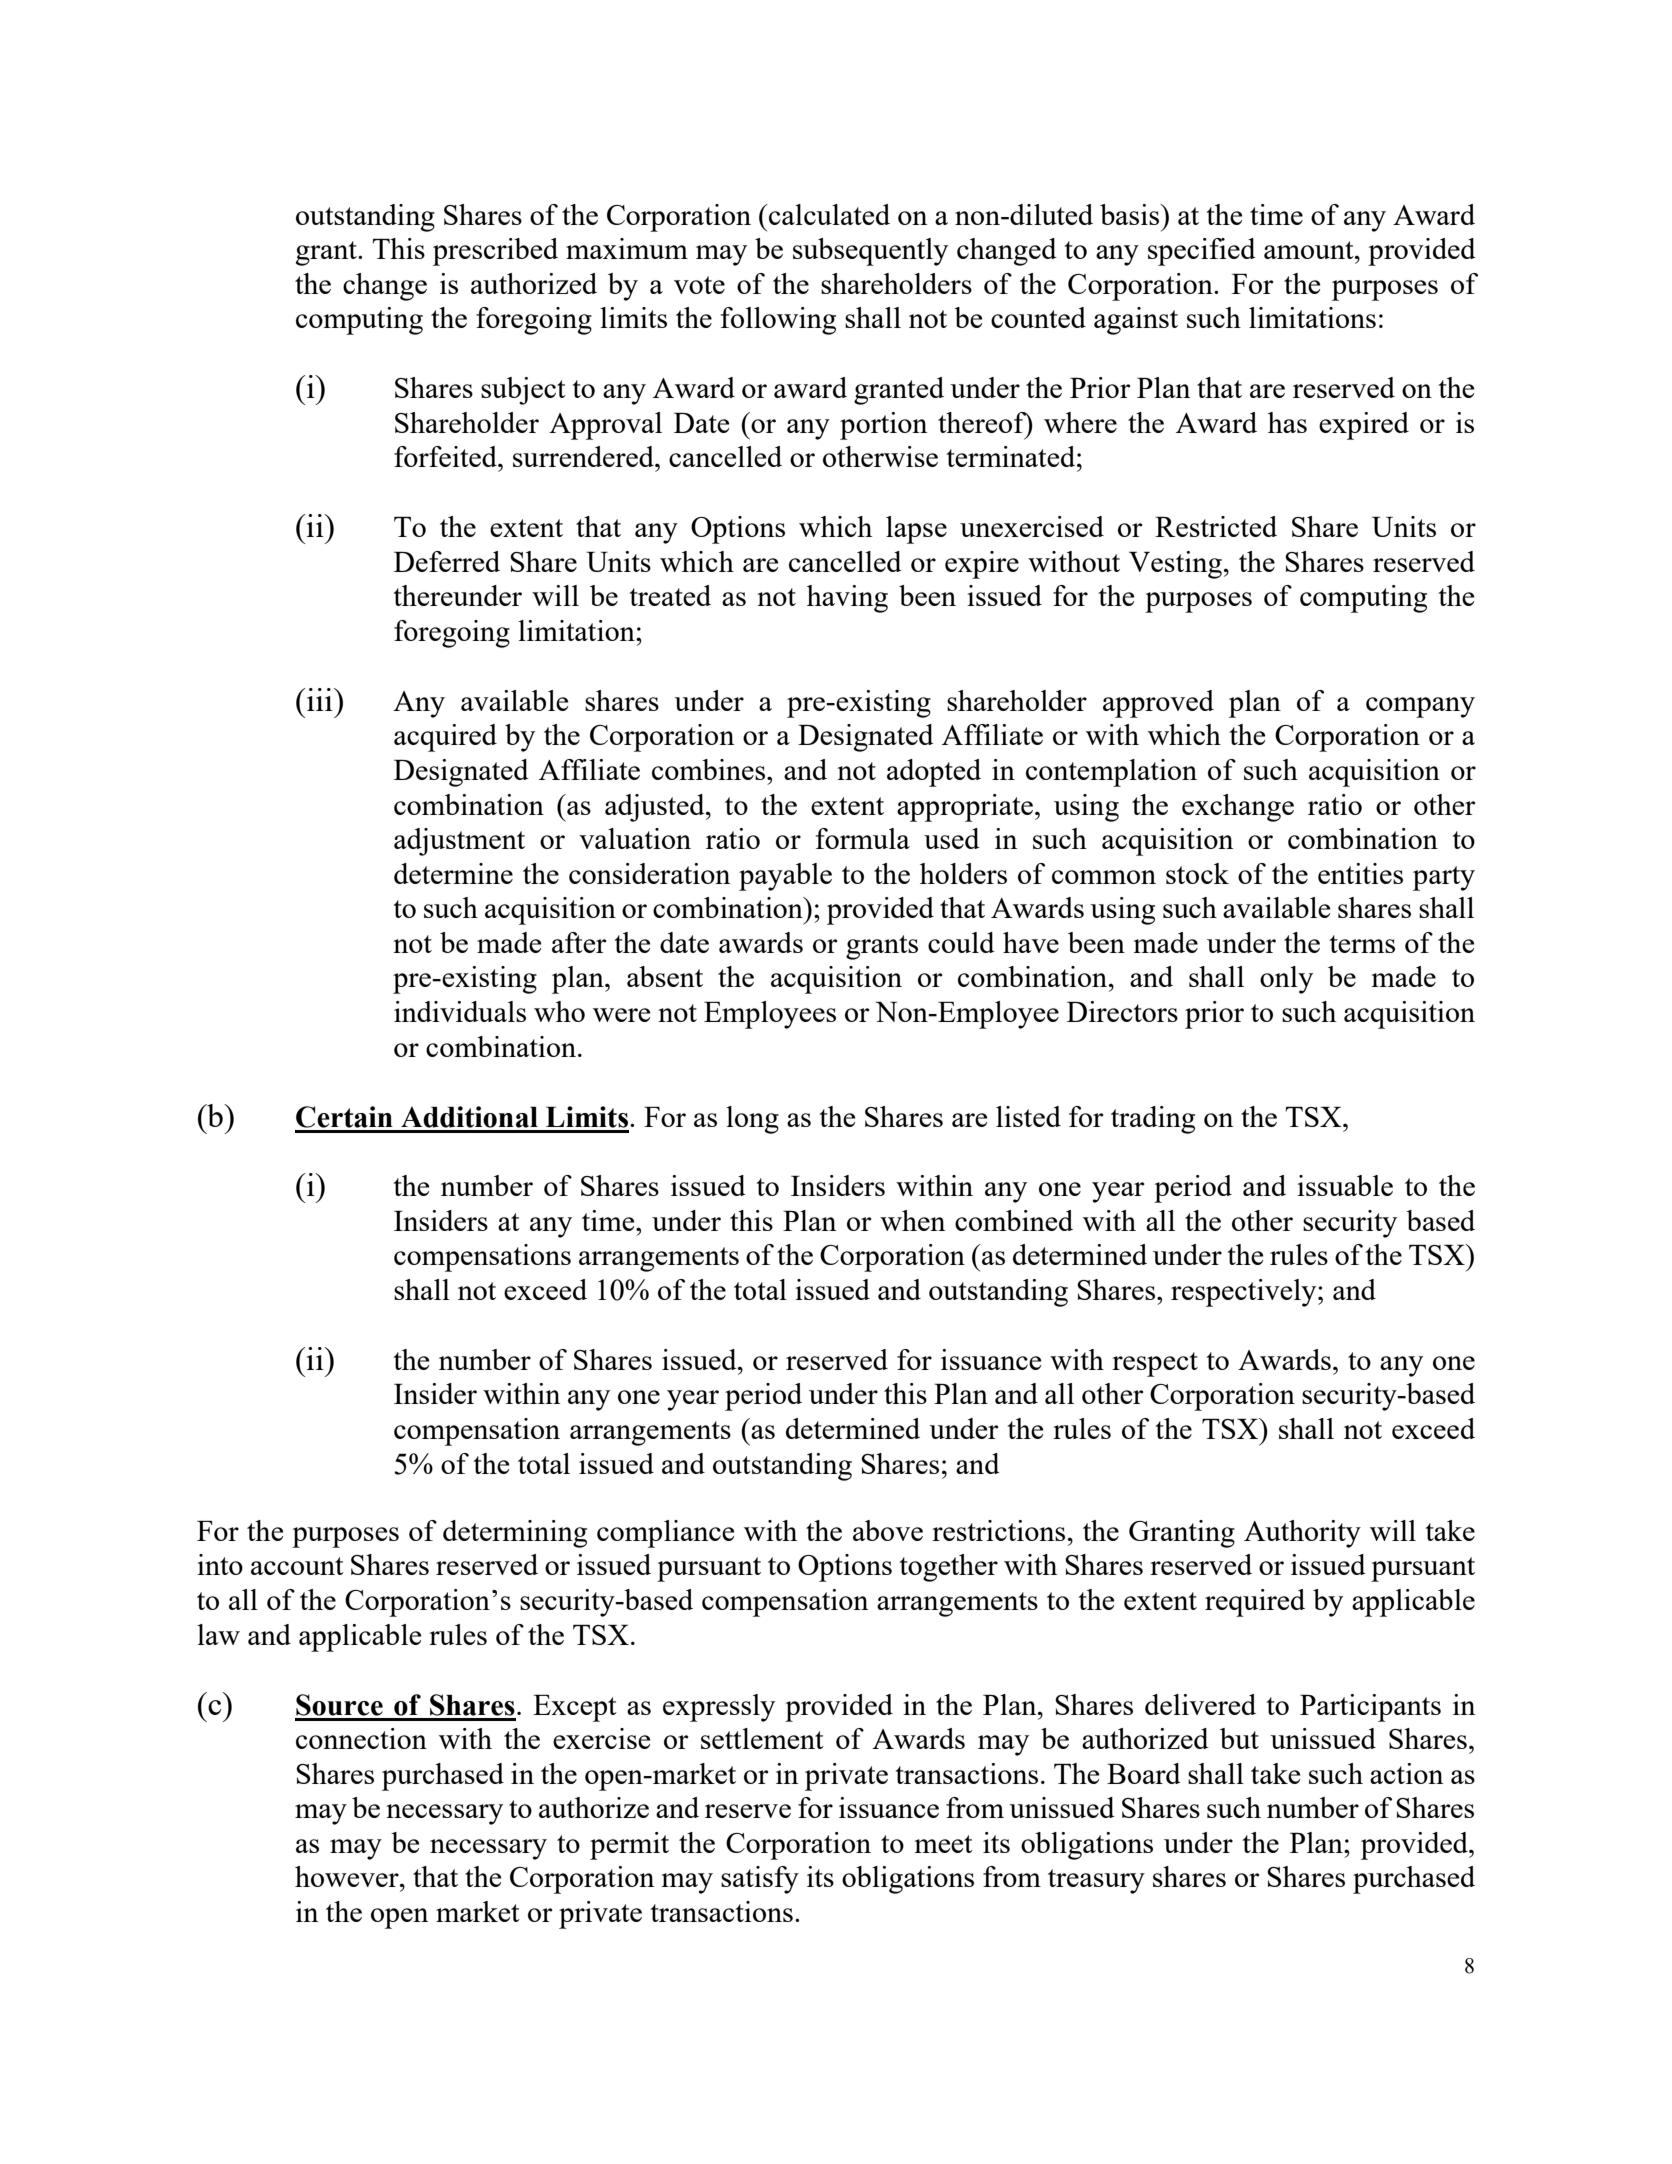  I want to click on prescribed, so click(495, 252).
